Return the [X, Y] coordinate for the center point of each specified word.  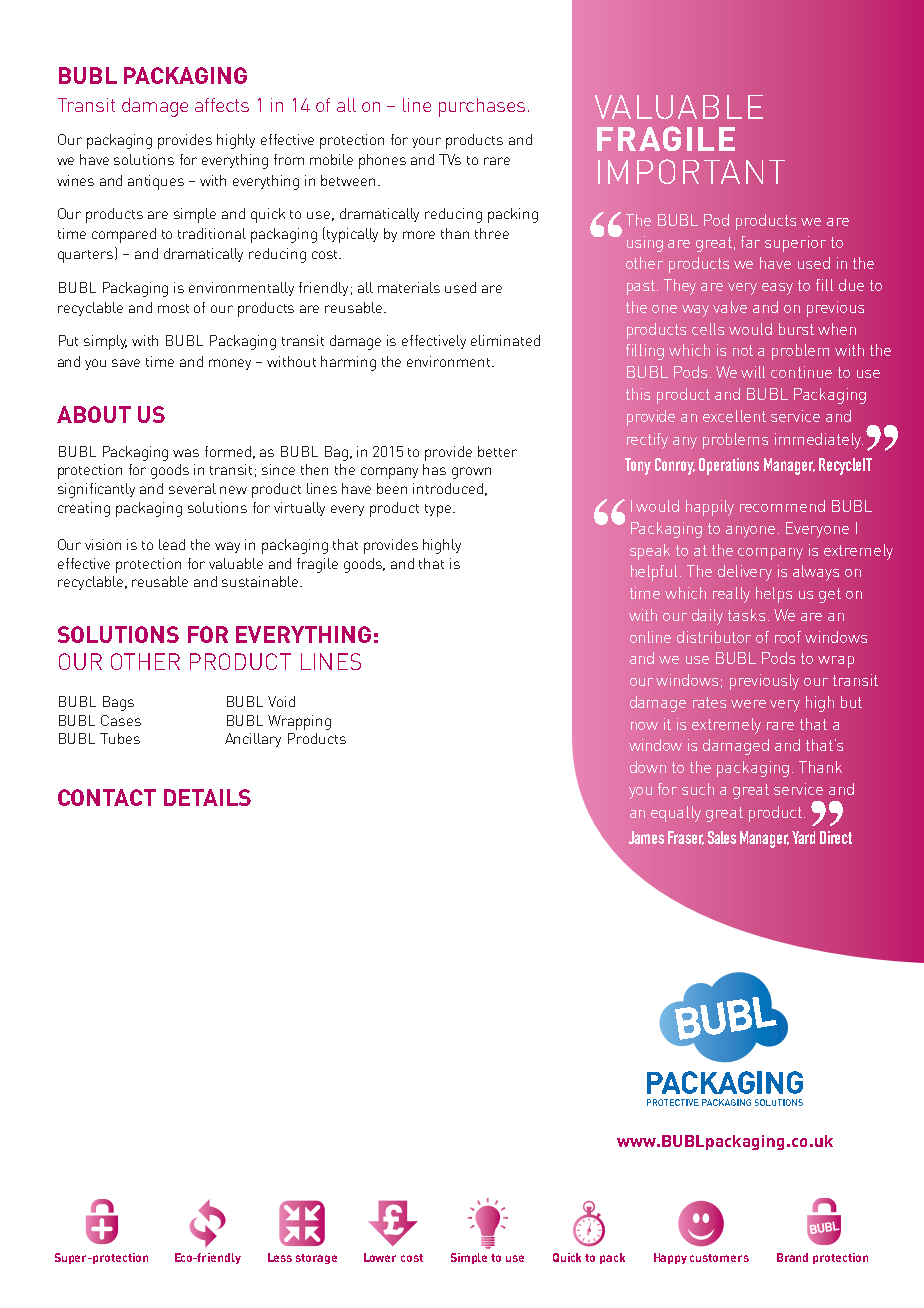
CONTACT [107, 797]
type [438, 510]
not [743, 350]
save [126, 363]
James [646, 837]
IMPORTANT [691, 171]
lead [172, 544]
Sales [722, 837]
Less [280, 1257]
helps [774, 595]
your [426, 142]
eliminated [505, 340]
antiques [156, 182]
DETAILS [207, 797]
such [698, 789]
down [648, 767]
